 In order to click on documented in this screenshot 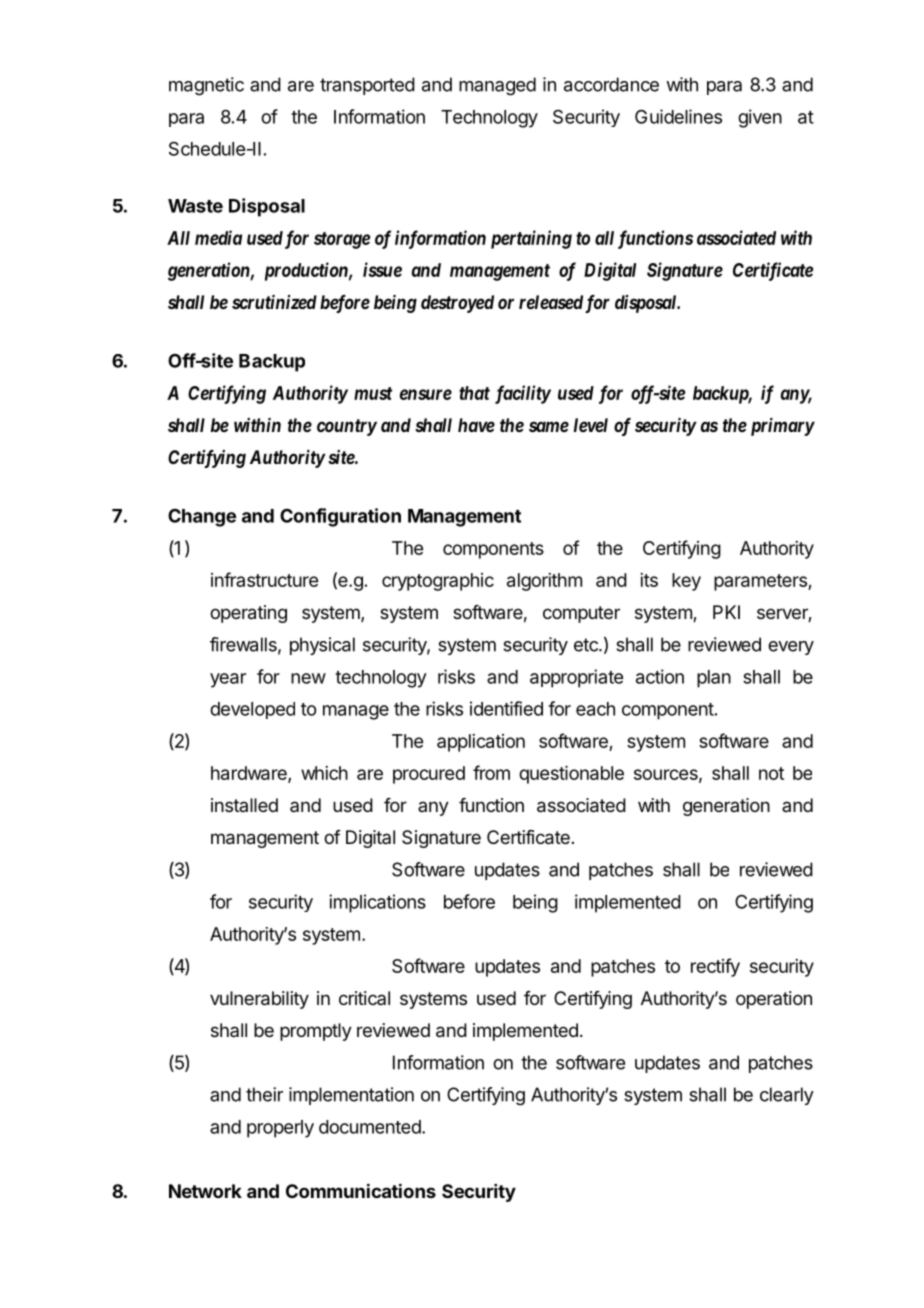, I will do `click(370, 1127)`.
